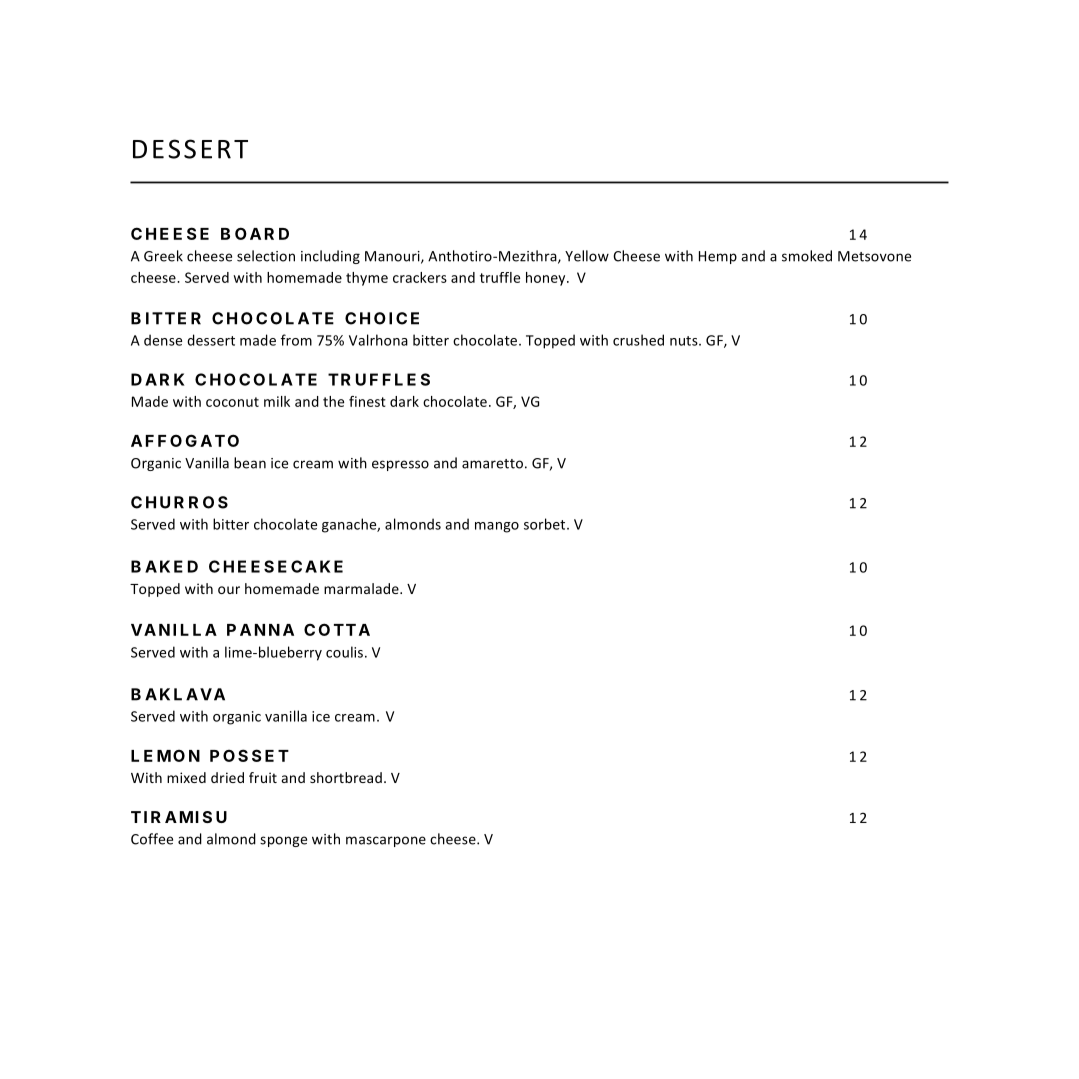 The width and height of the document is (1079, 1079). What do you see at coordinates (186, 777) in the document?
I see `mixed` at bounding box center [186, 777].
